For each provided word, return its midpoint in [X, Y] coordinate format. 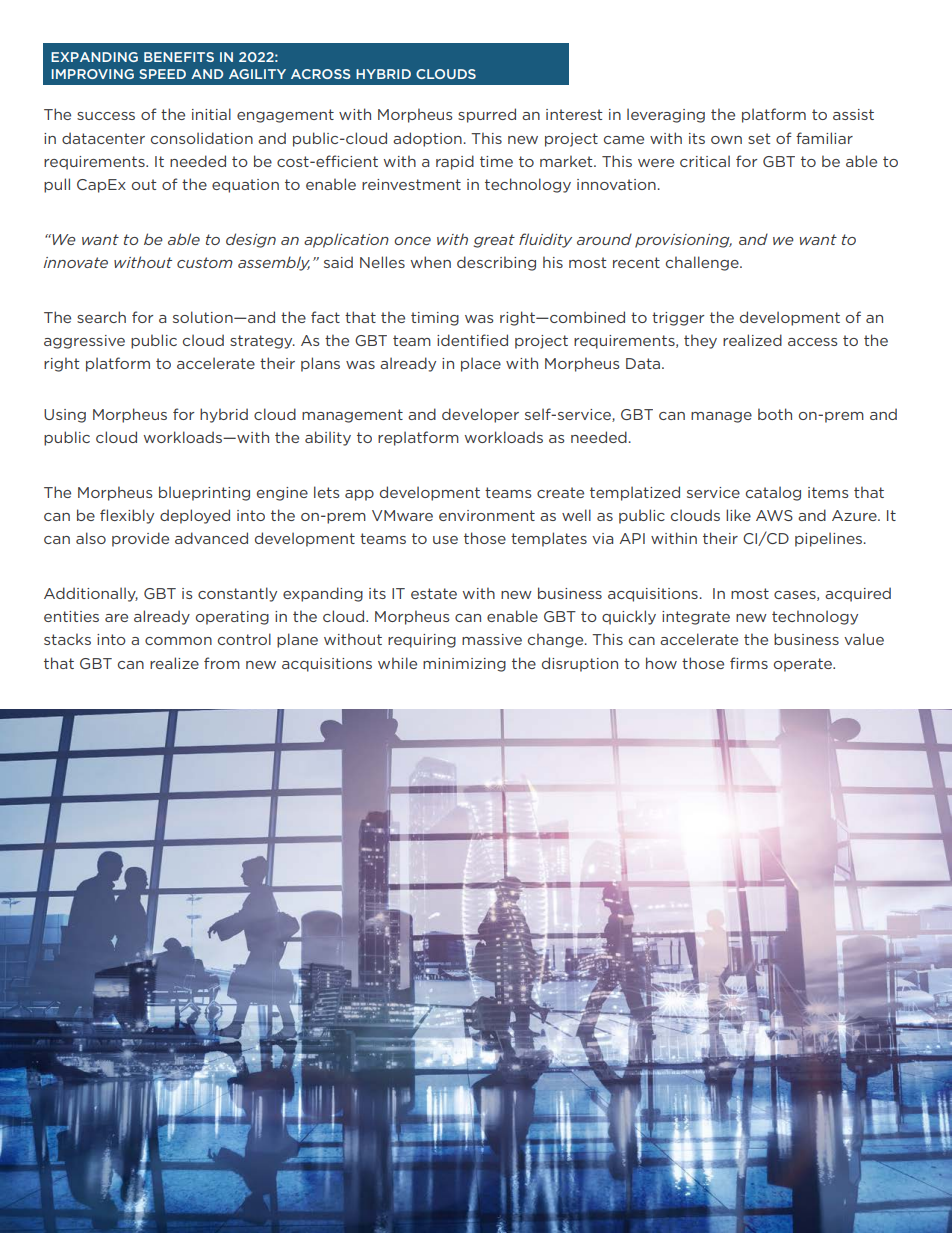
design [251, 240]
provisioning [683, 241]
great [494, 241]
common [178, 641]
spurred [487, 115]
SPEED [162, 74]
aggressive [84, 342]
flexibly [127, 516]
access [813, 342]
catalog [773, 493]
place [481, 364]
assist [853, 114]
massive [492, 639]
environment [487, 515]
